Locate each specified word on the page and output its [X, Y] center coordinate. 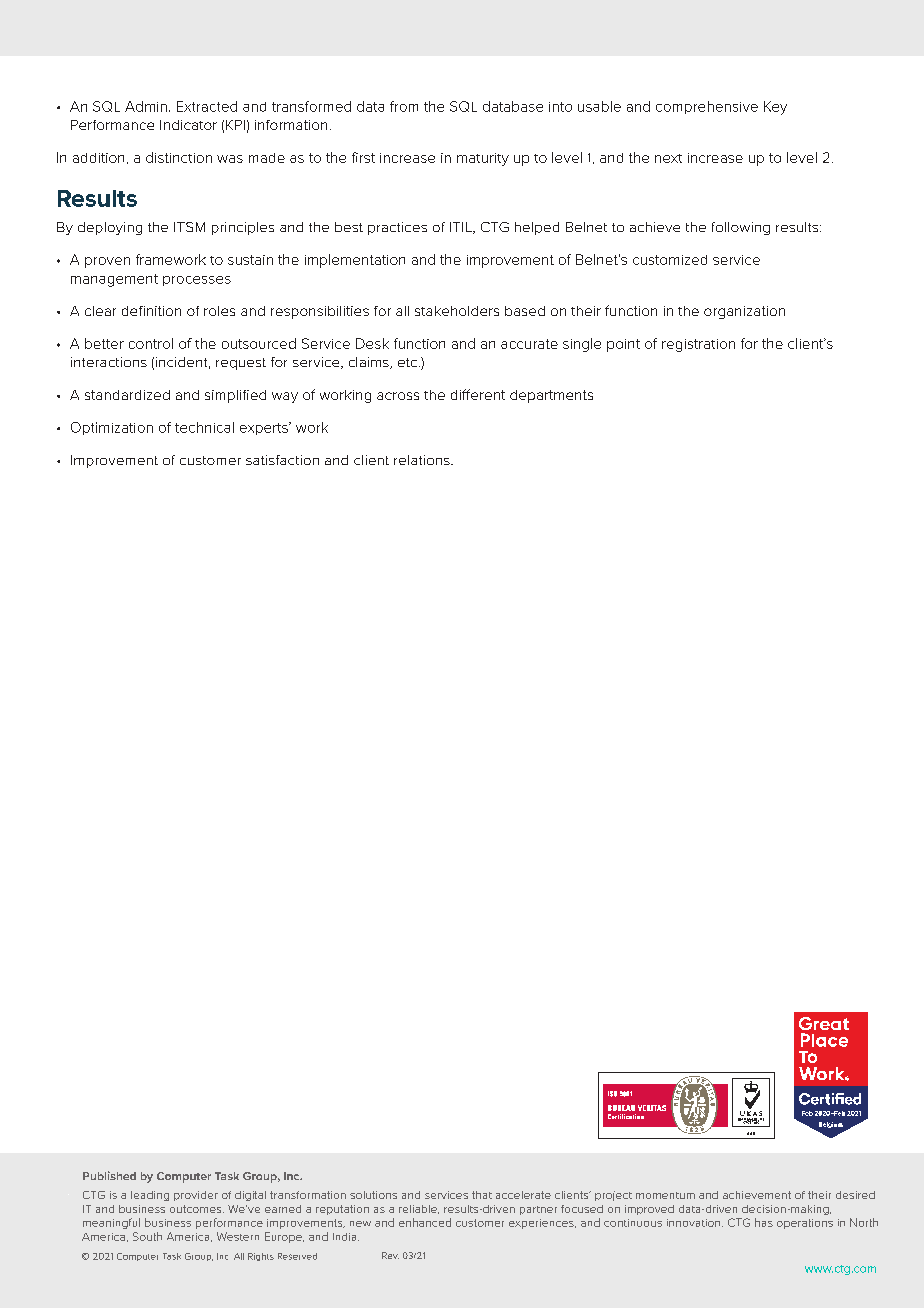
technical [204, 427]
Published [109, 1175]
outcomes [197, 1209]
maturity [483, 159]
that [482, 1195]
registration [698, 345]
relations [423, 460]
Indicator [188, 125]
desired [855, 1195]
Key [775, 108]
